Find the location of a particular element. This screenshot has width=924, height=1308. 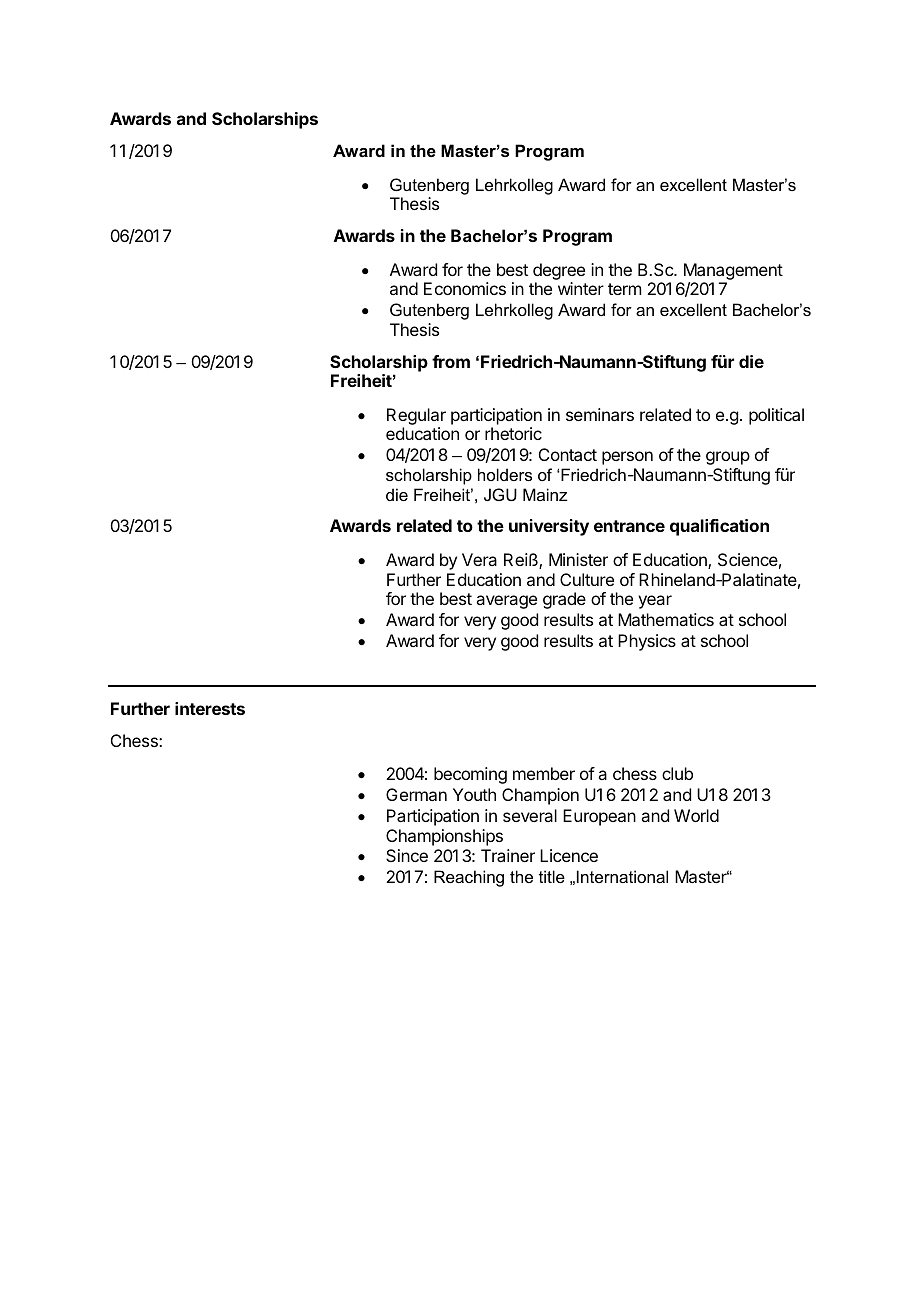

German is located at coordinates (416, 794).
